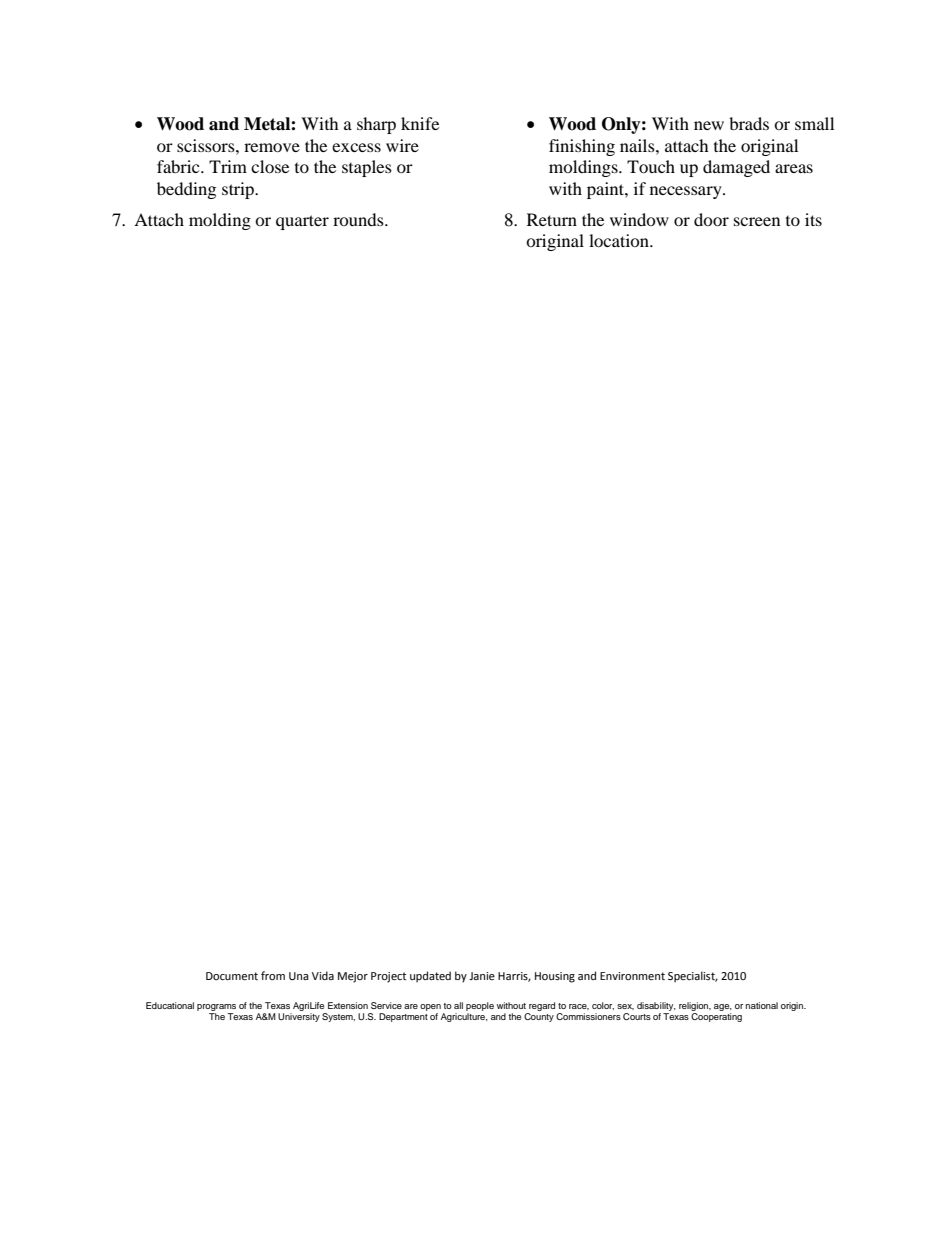 Image resolution: width=952 pixels, height=1233 pixels. What do you see at coordinates (232, 976) in the screenshot?
I see `Document` at bounding box center [232, 976].
